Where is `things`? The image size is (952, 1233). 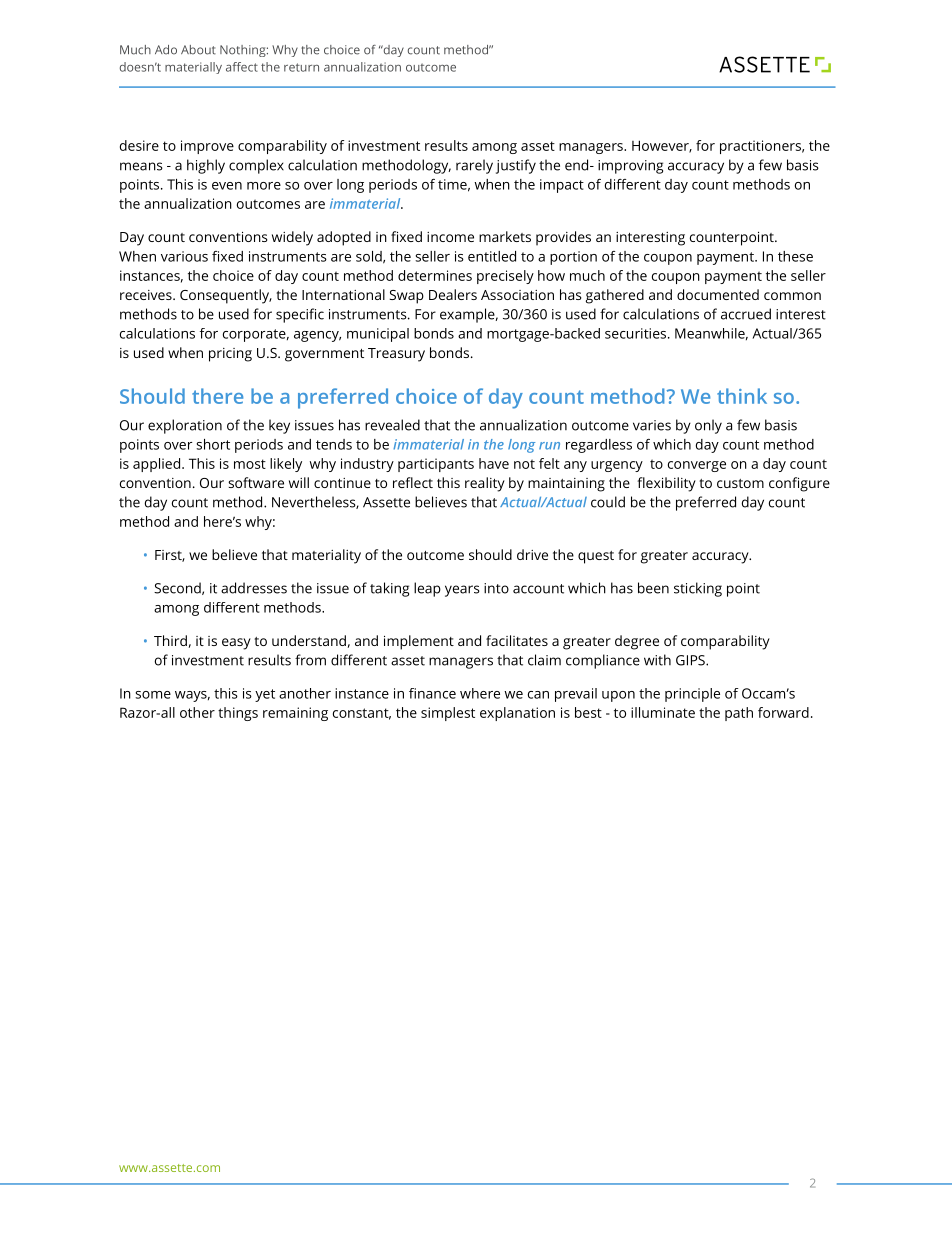
things is located at coordinates (238, 714).
